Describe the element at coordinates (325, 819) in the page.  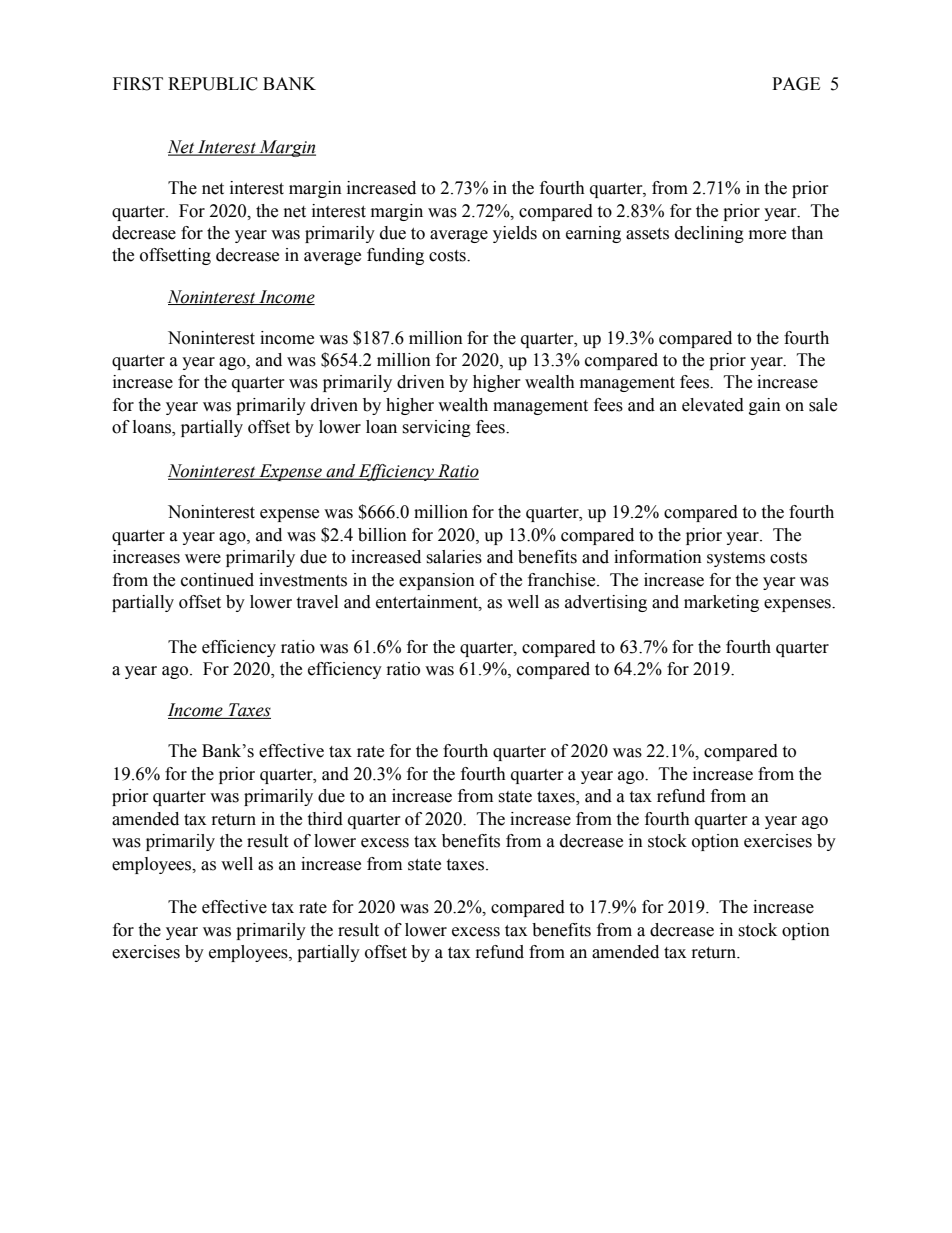
I see `third` at that location.
